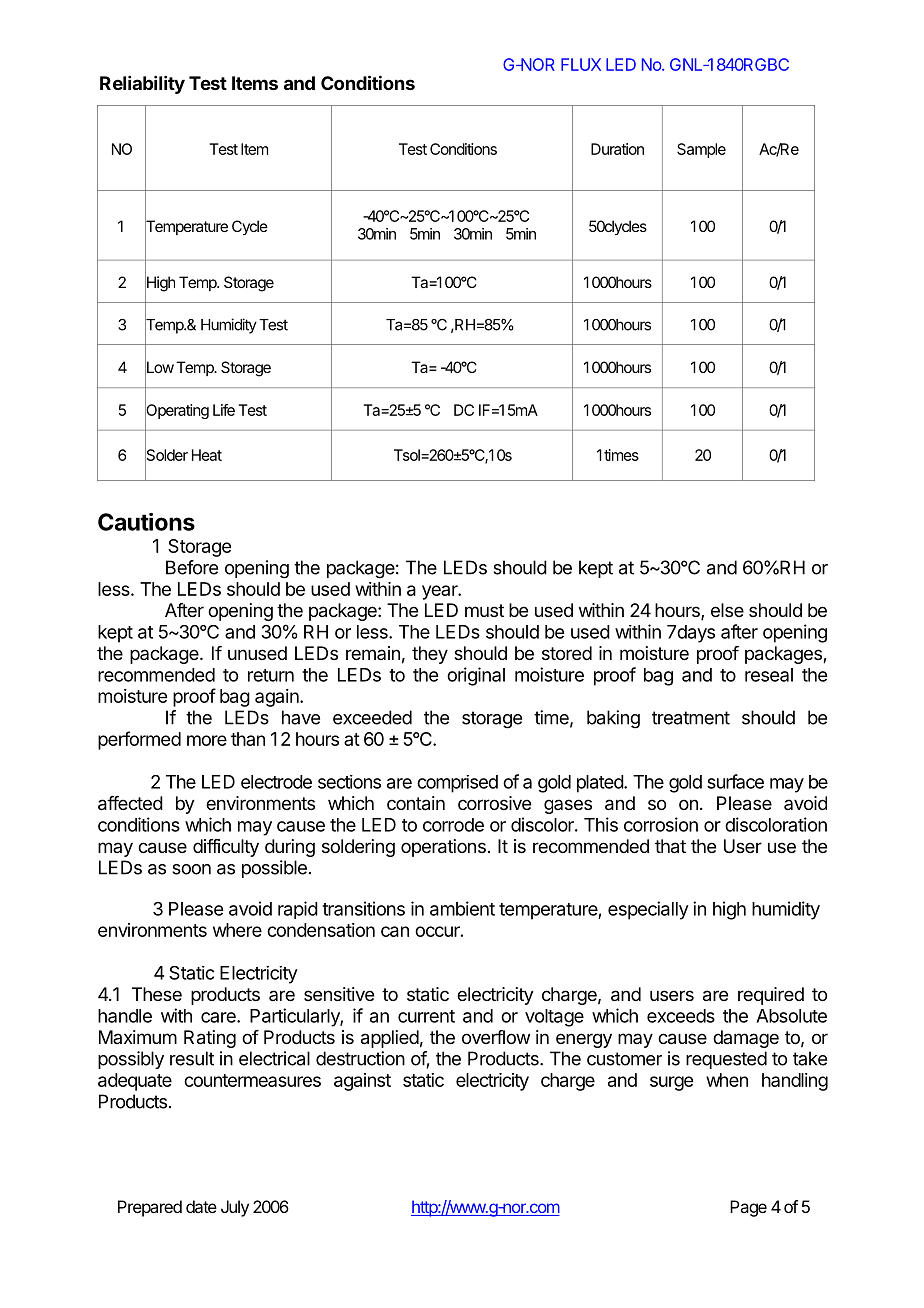 The width and height of the screenshot is (924, 1308). I want to click on Reliability, so click(142, 85).
